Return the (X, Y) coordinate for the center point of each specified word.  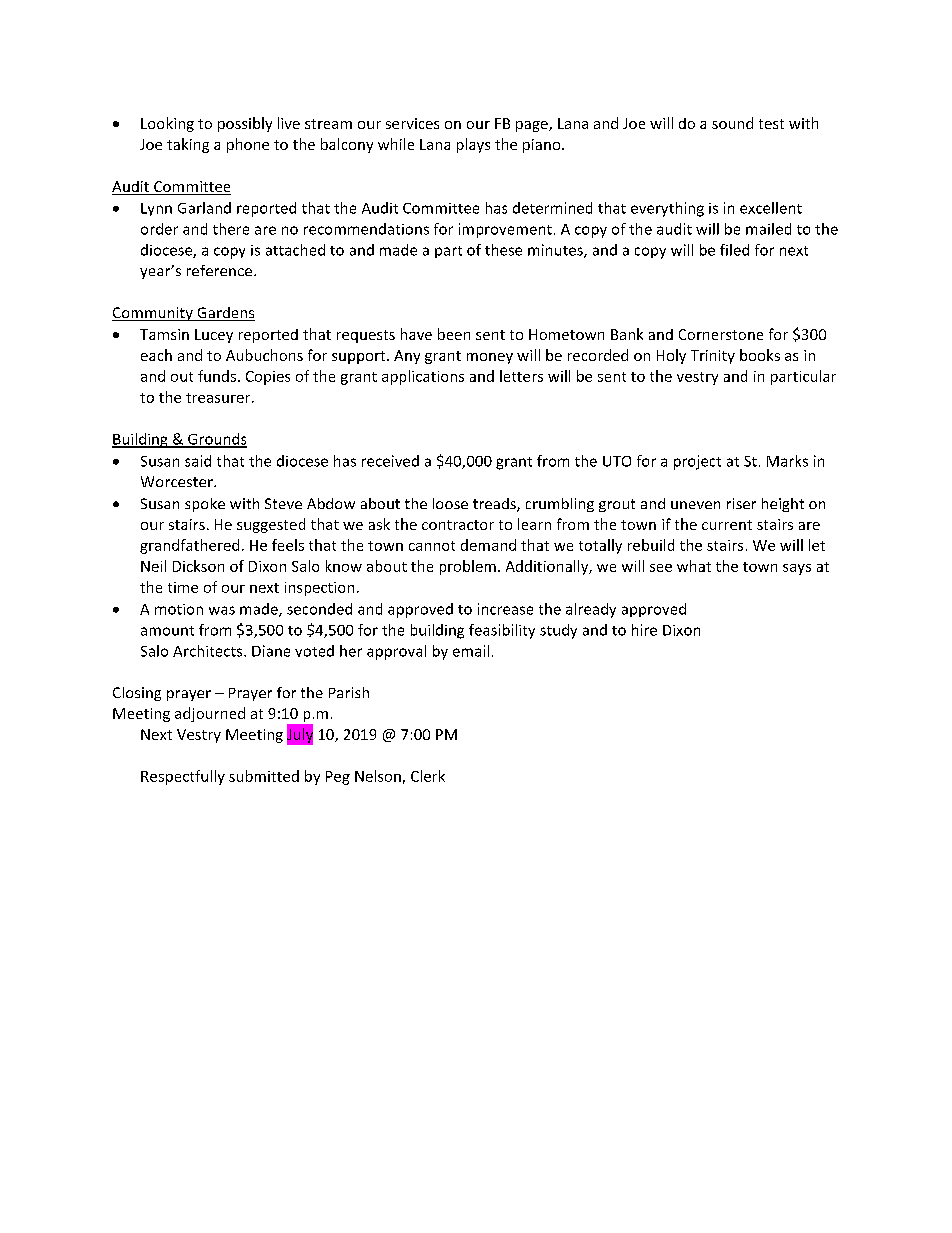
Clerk (428, 776)
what (694, 566)
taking (188, 145)
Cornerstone (721, 334)
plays (473, 145)
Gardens (225, 314)
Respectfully (183, 777)
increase (505, 609)
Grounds (216, 440)
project (697, 462)
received (390, 461)
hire (644, 630)
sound (732, 123)
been (454, 334)
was (222, 610)
